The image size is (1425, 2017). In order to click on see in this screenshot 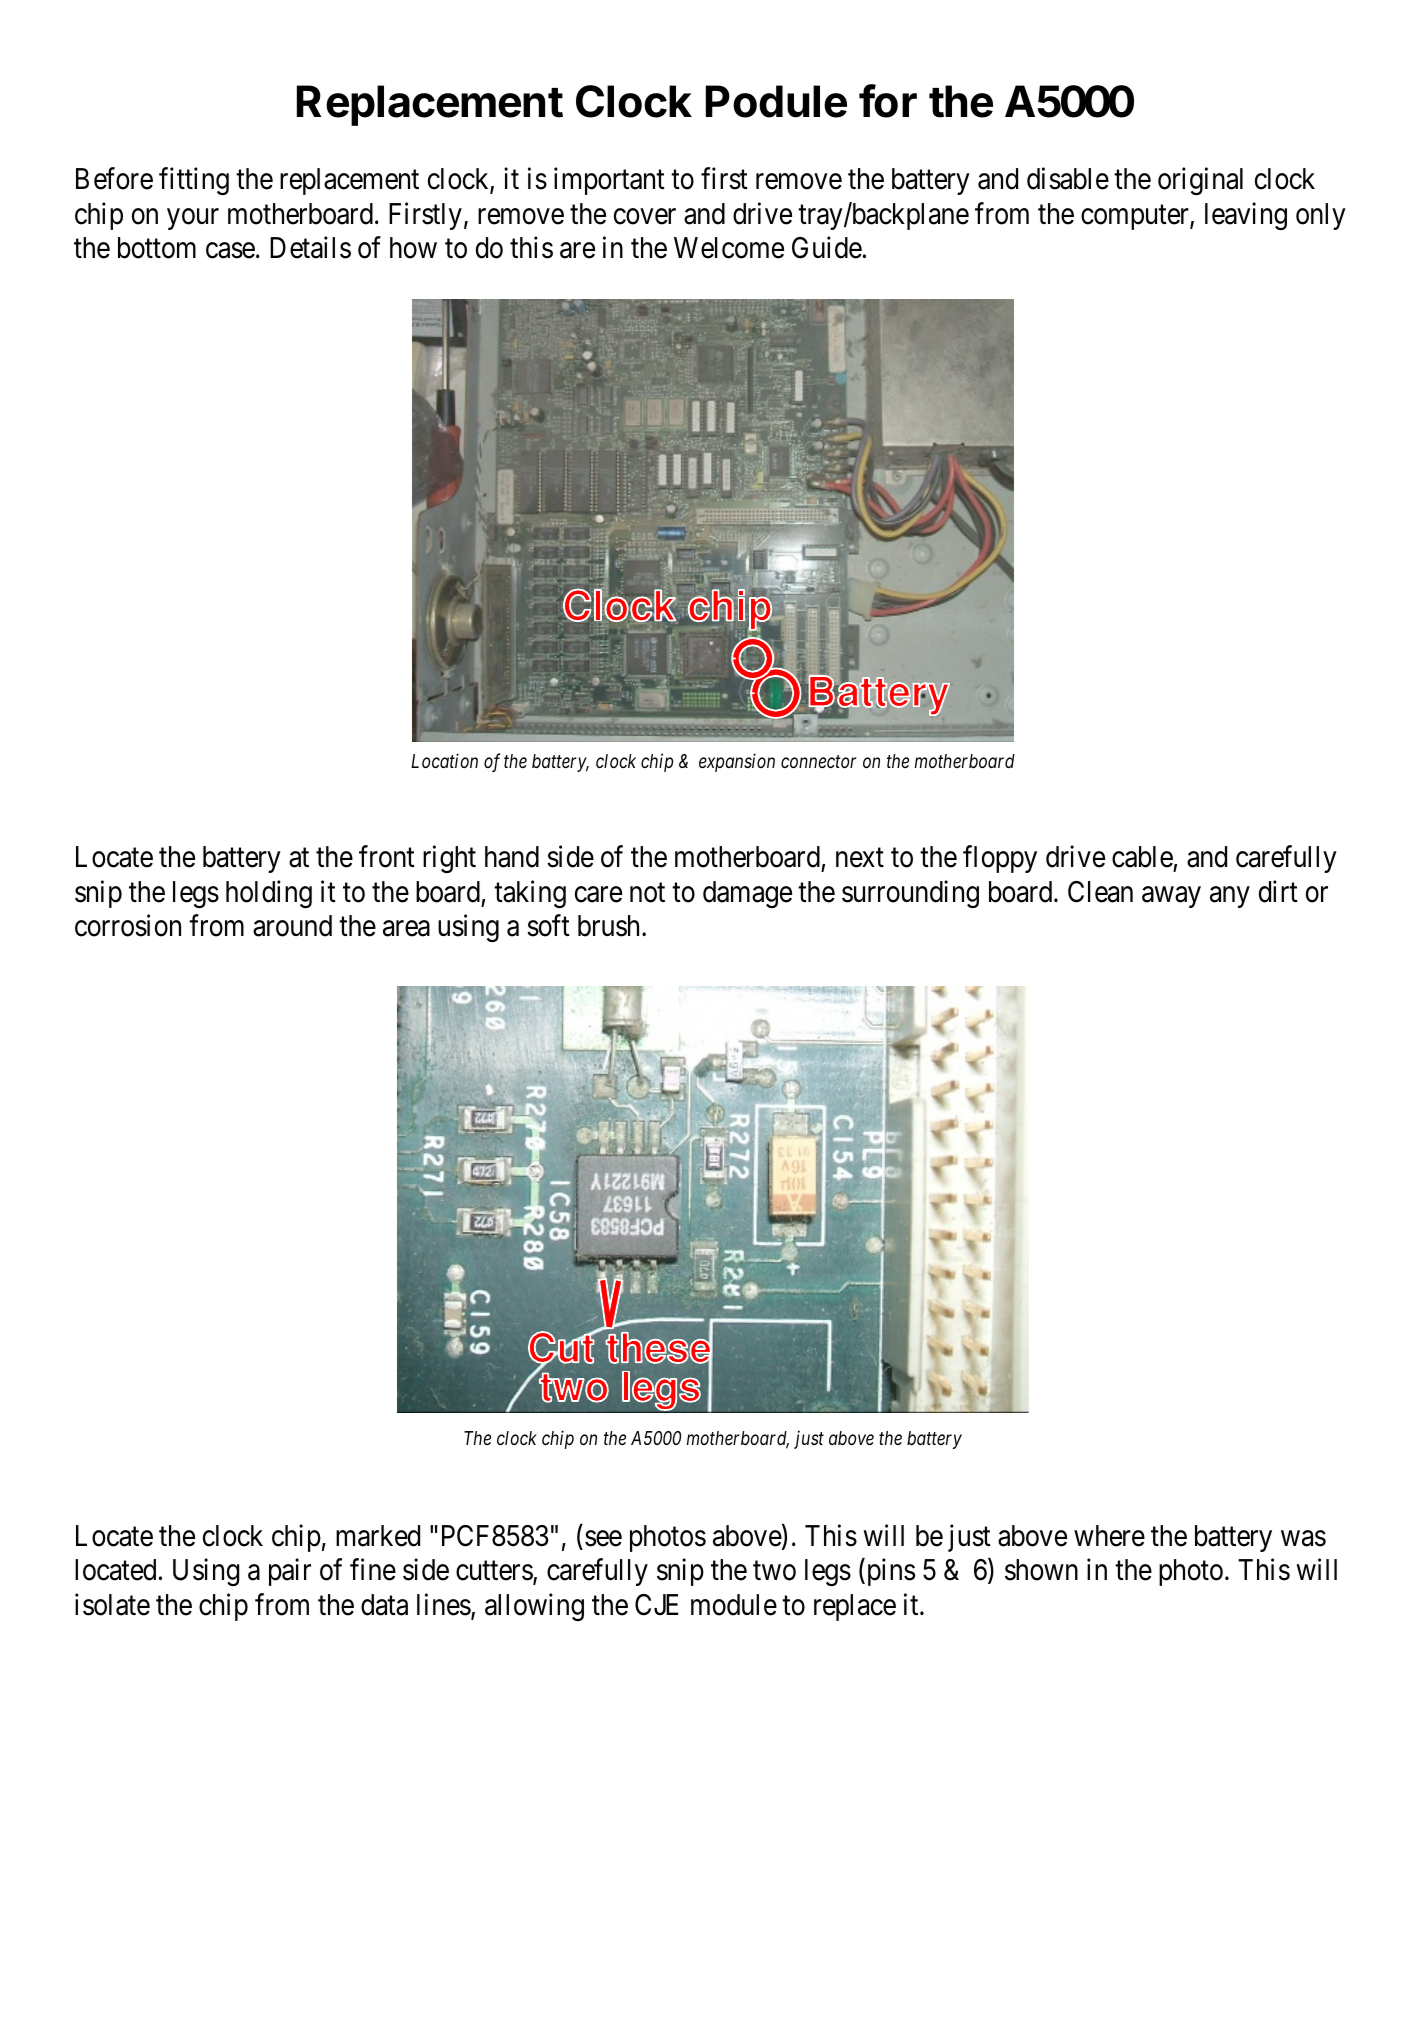, I will do `click(603, 1539)`.
